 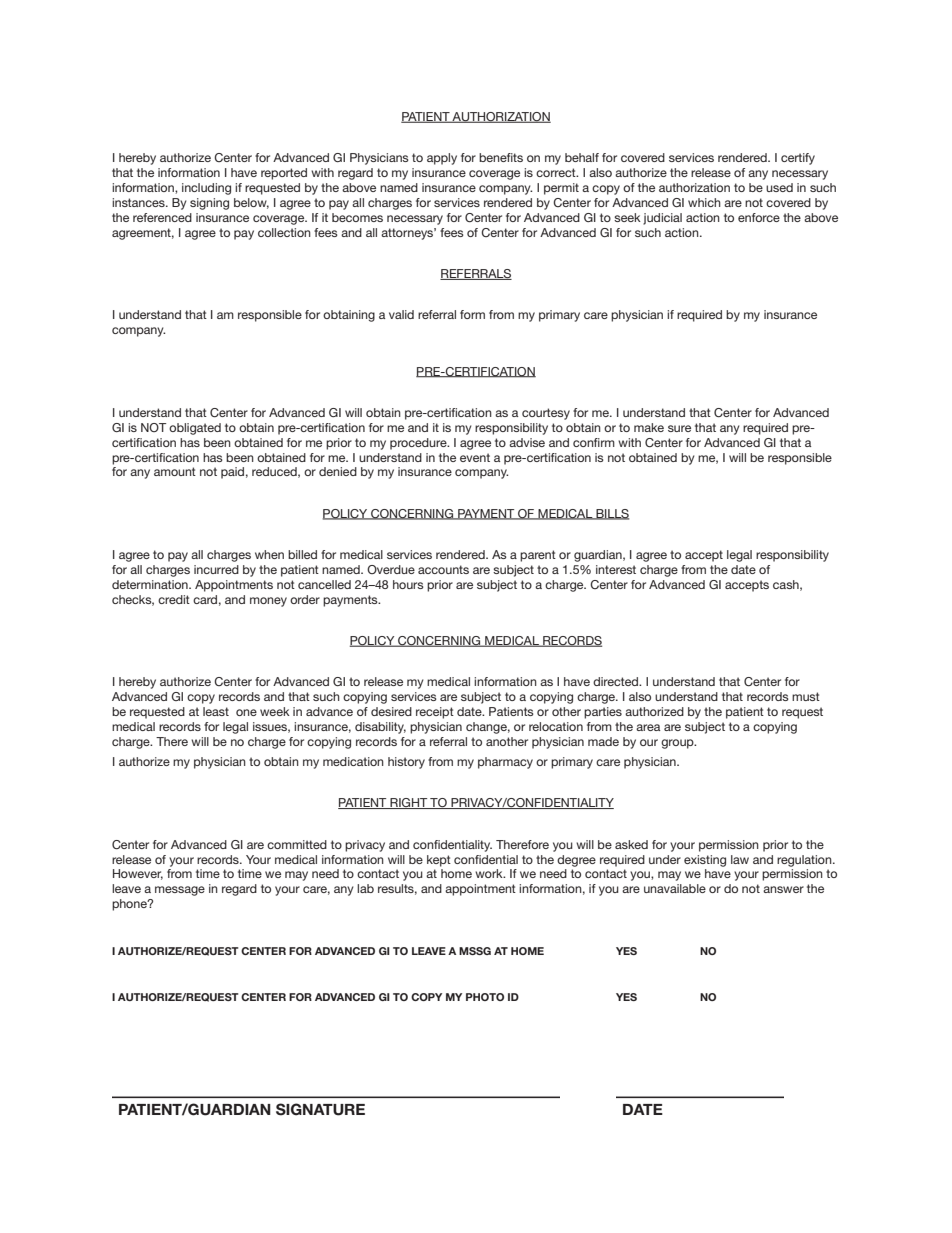 What do you see at coordinates (408, 584) in the screenshot?
I see `hours` at bounding box center [408, 584].
